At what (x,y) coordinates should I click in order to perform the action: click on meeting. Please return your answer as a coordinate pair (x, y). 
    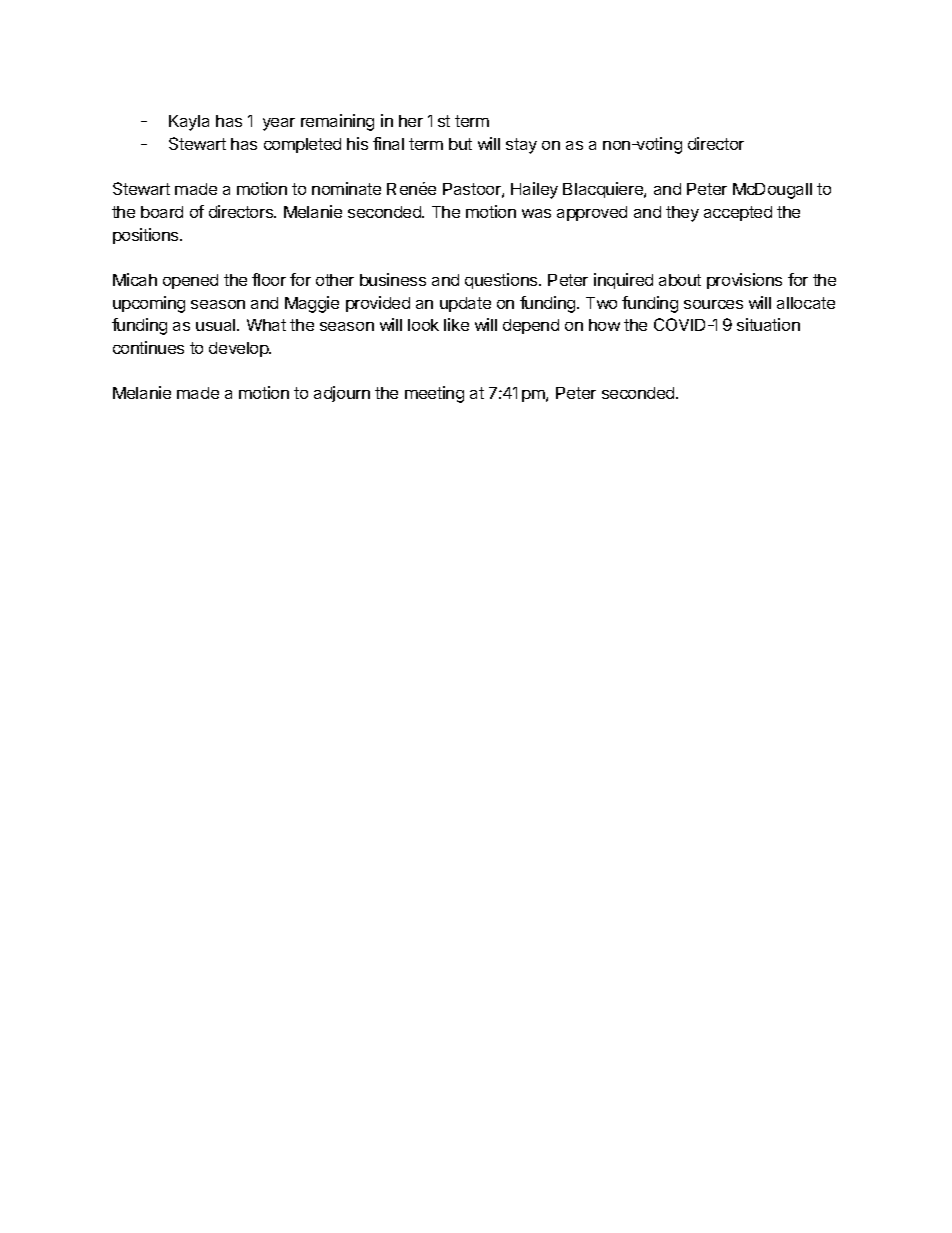
    Looking at the image, I should click on (434, 394).
